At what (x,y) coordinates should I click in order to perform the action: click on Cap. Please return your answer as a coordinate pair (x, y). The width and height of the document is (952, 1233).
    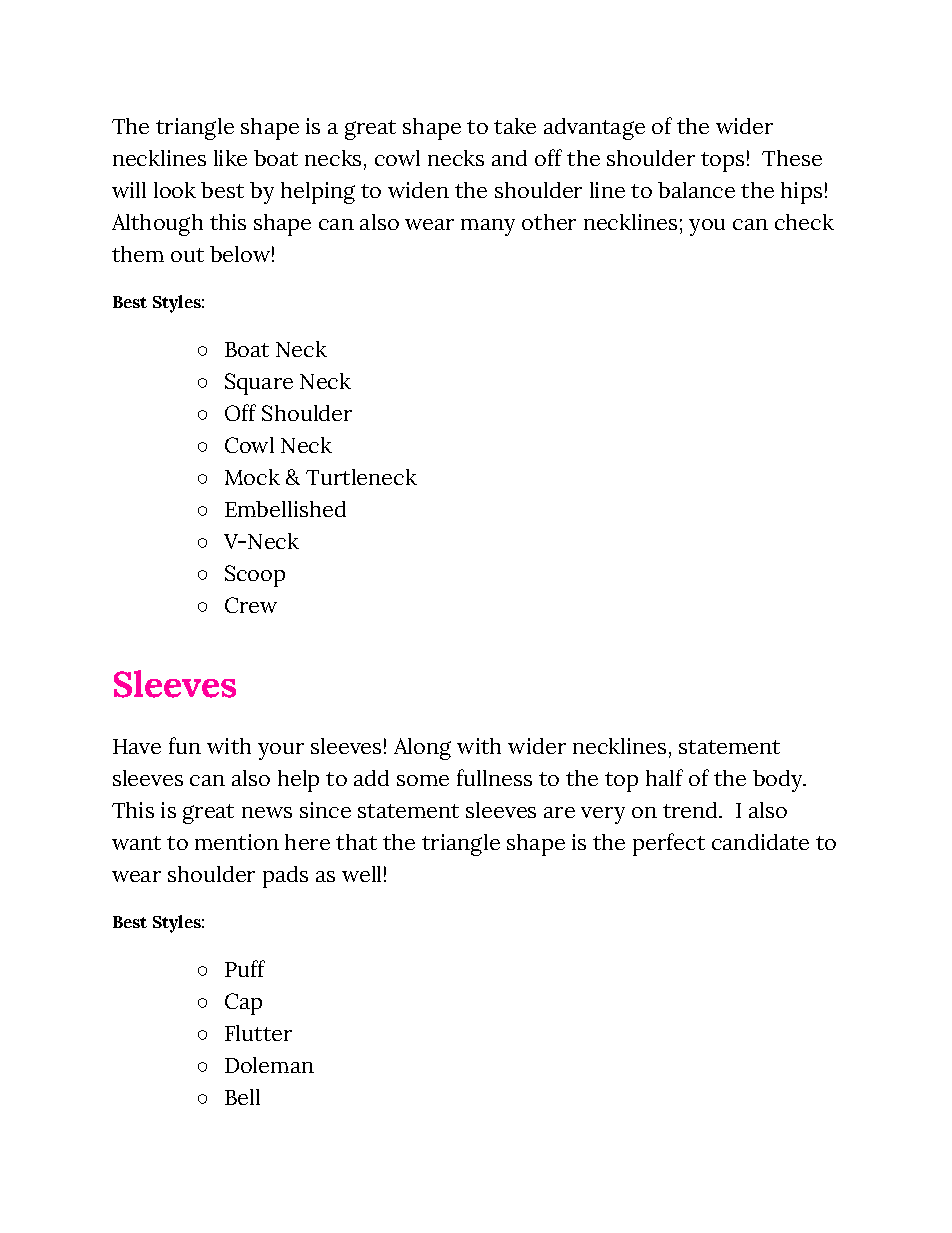
    Looking at the image, I should click on (243, 1004).
